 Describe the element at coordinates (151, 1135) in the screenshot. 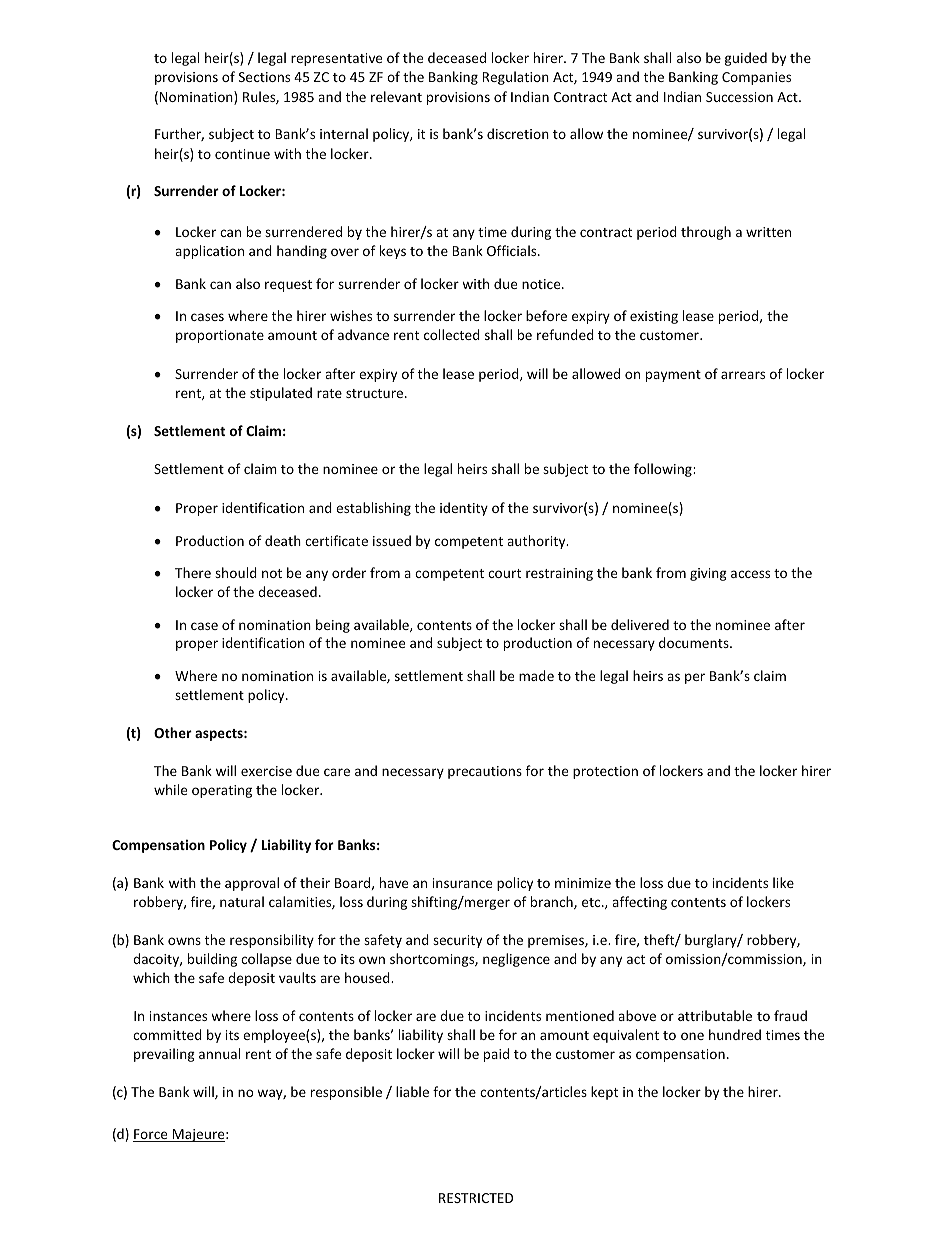

I see `Force` at that location.
